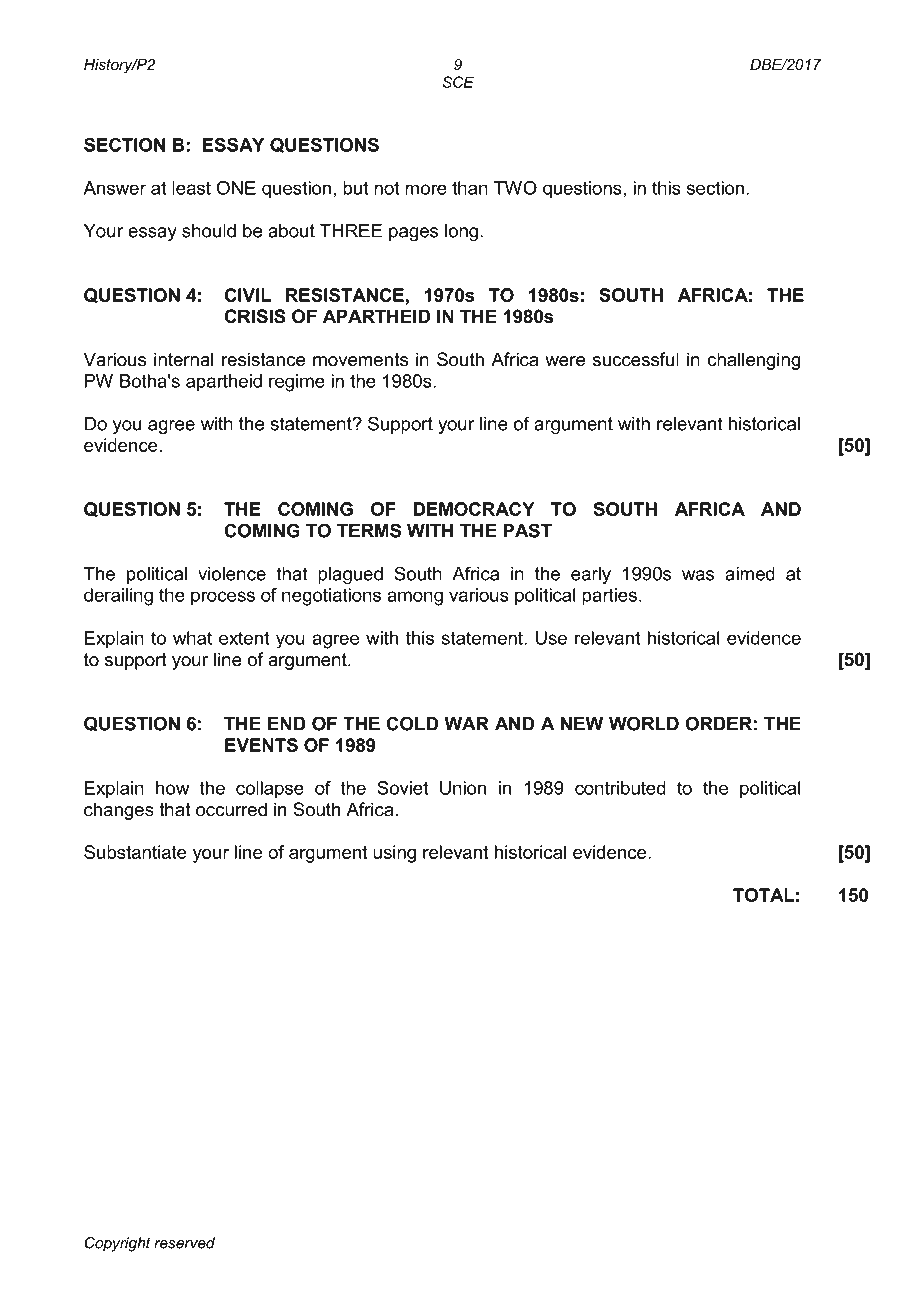  Describe the element at coordinates (515, 188) in the screenshot. I see `TWO` at that location.
